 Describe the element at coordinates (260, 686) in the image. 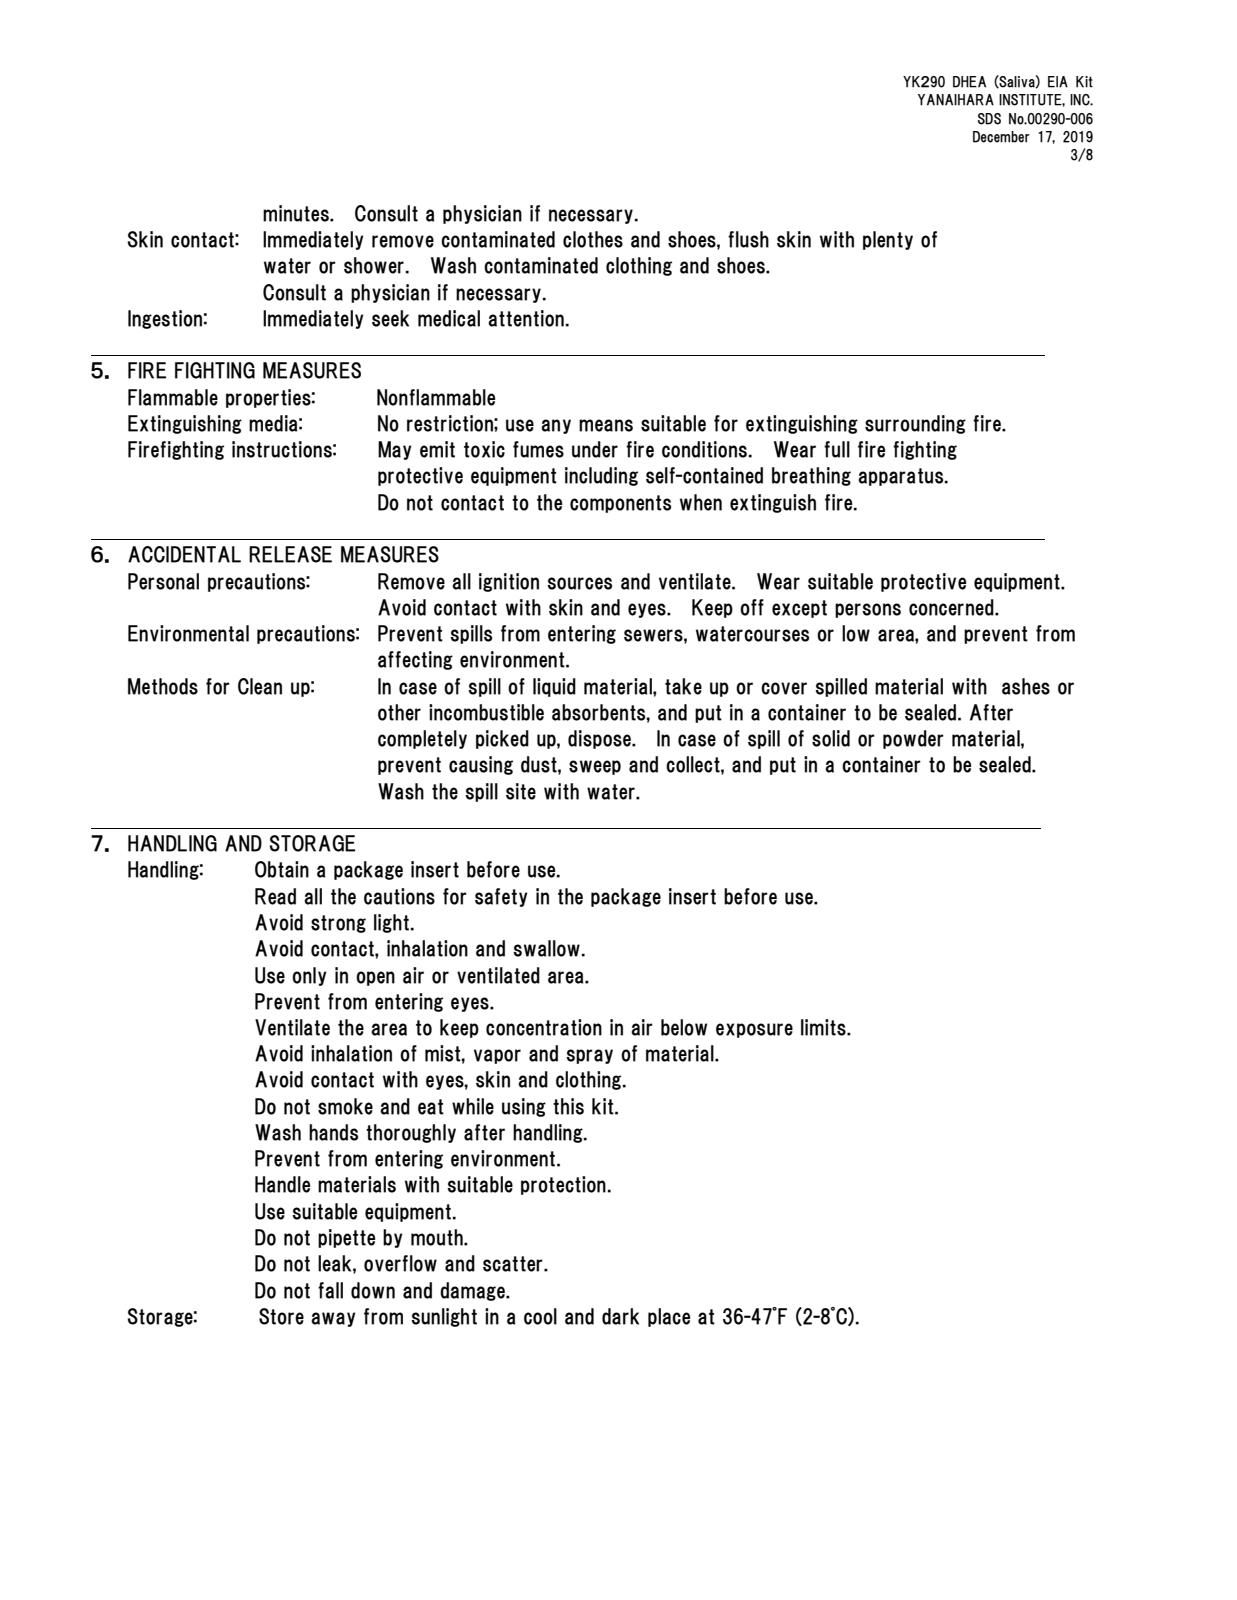

I see `Clean` at that location.
